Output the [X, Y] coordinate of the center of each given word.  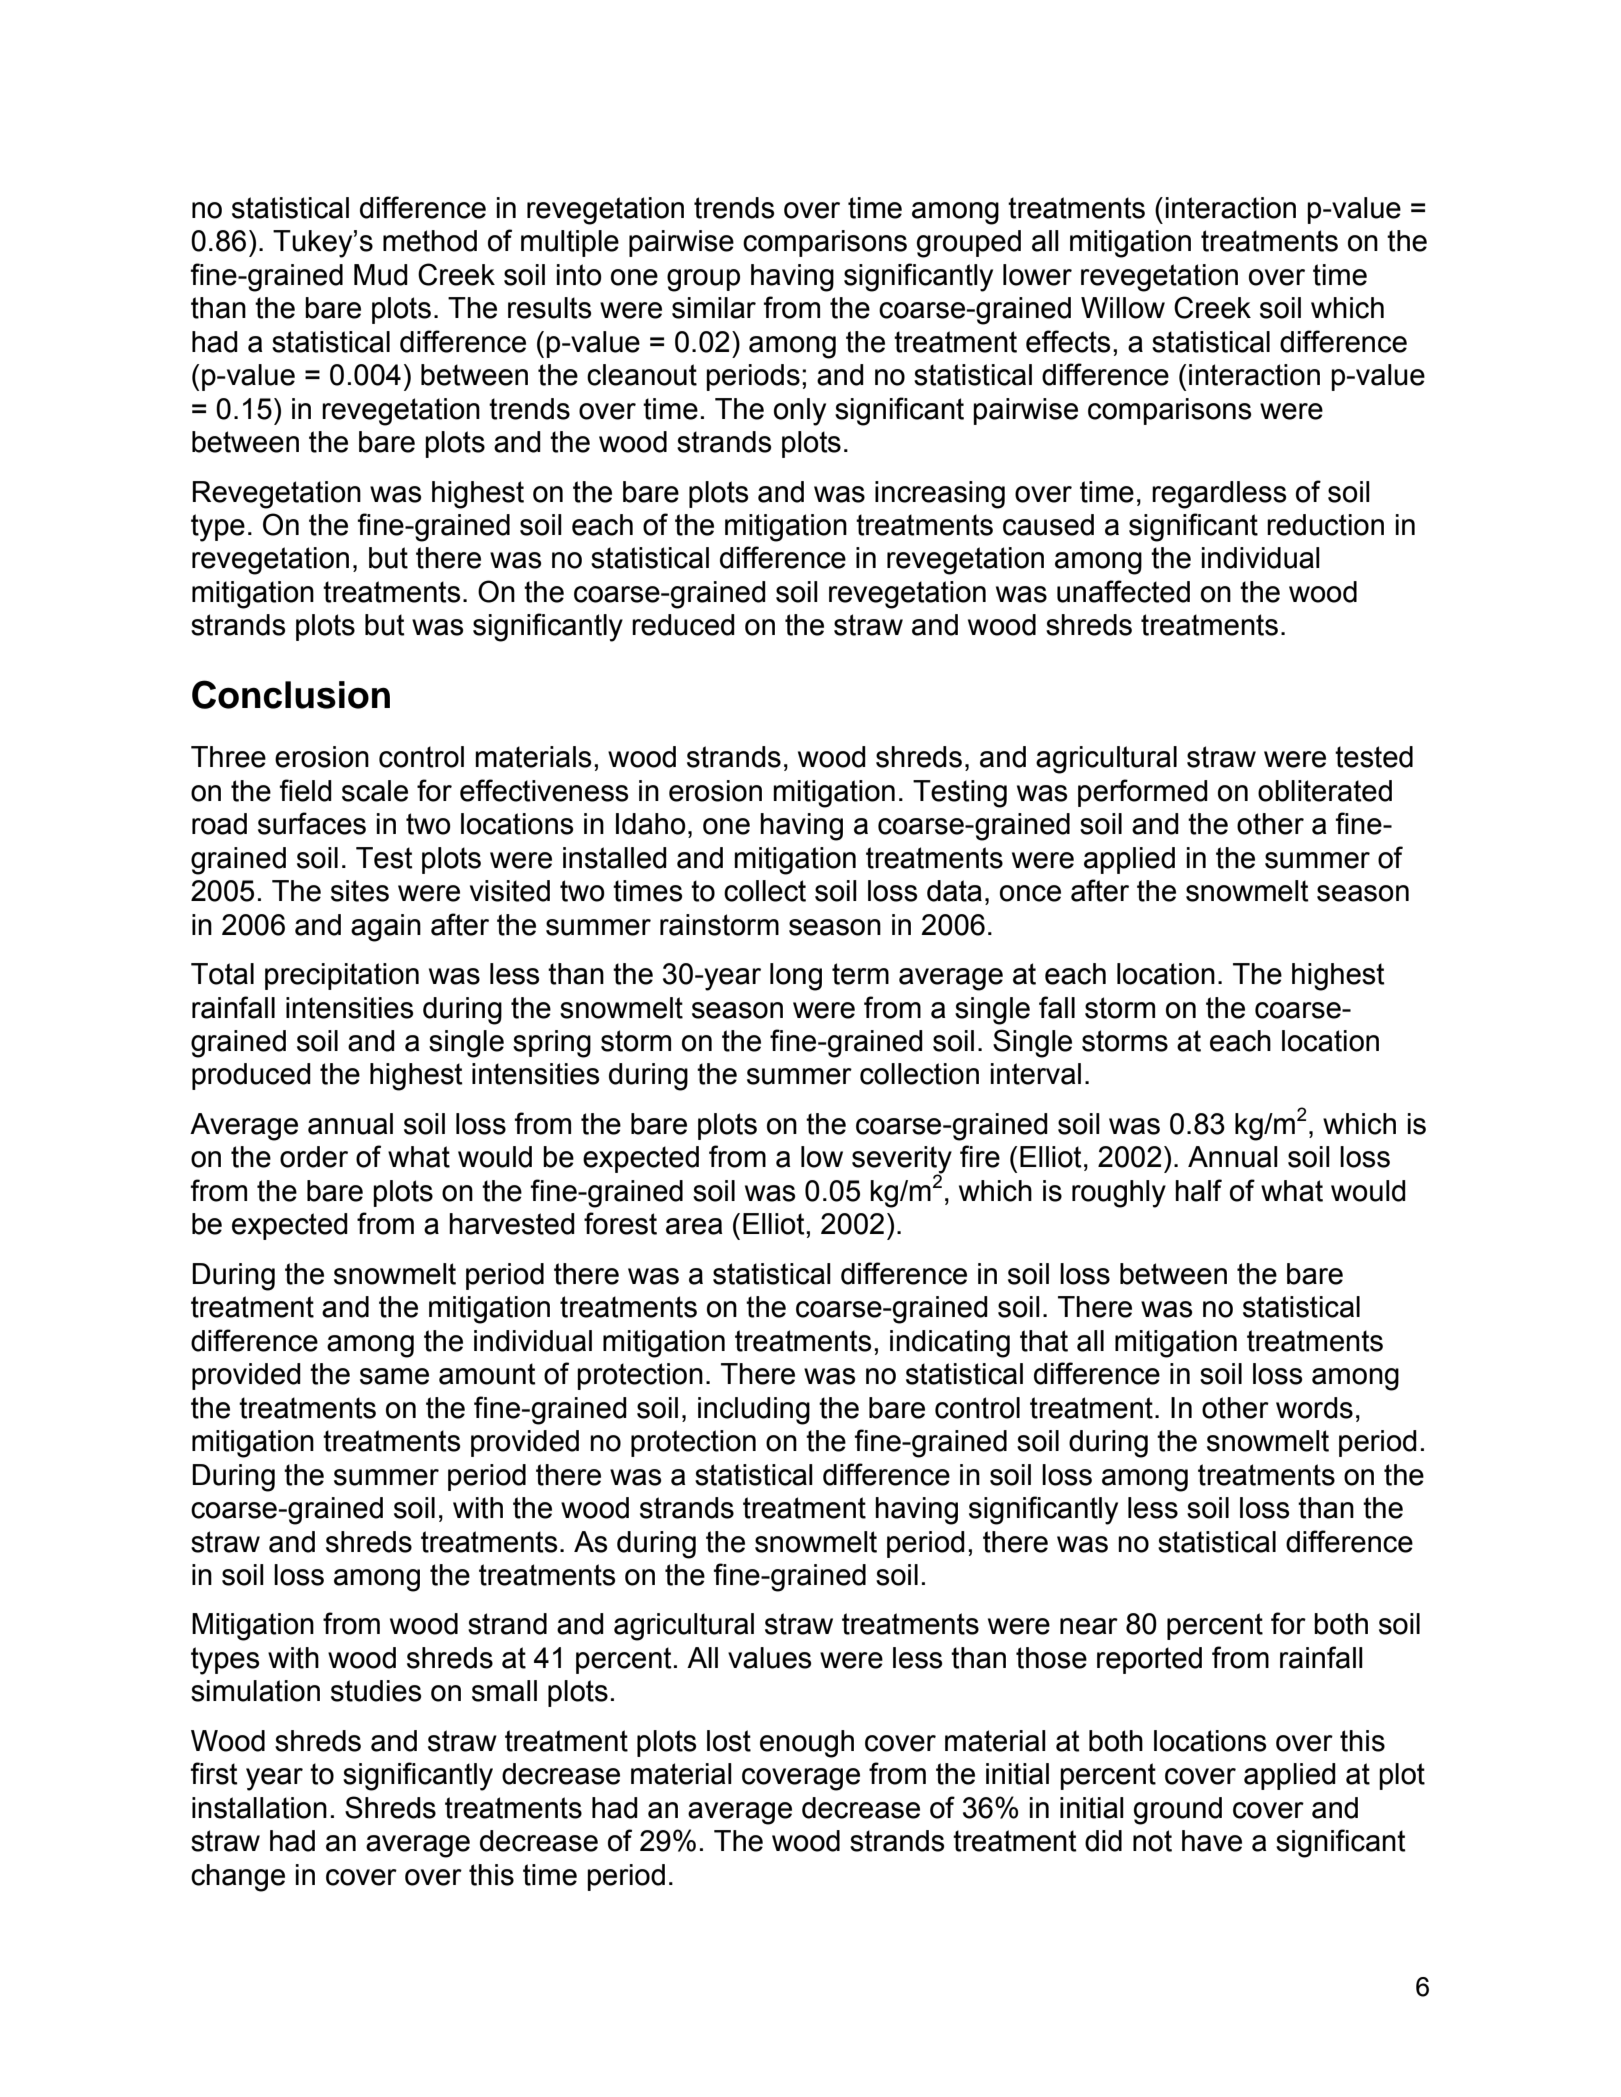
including [754, 1411]
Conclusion [291, 694]
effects [1068, 341]
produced [251, 1076]
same [394, 1376]
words [1314, 1408]
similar [714, 308]
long [796, 977]
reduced [683, 625]
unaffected [1123, 591]
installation [259, 1808]
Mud [381, 275]
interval [1036, 1074]
